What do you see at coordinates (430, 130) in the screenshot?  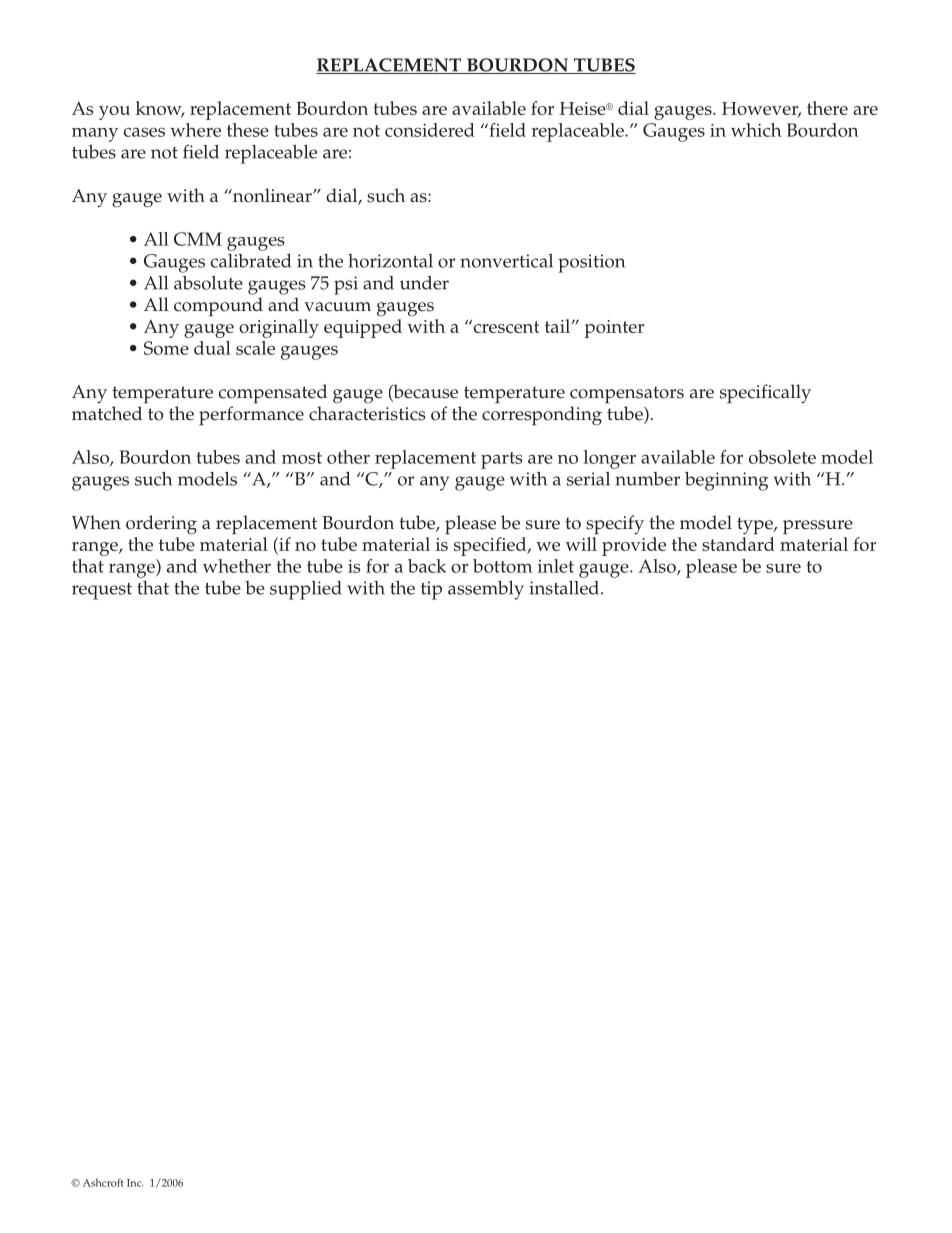 I see `considered` at bounding box center [430, 130].
